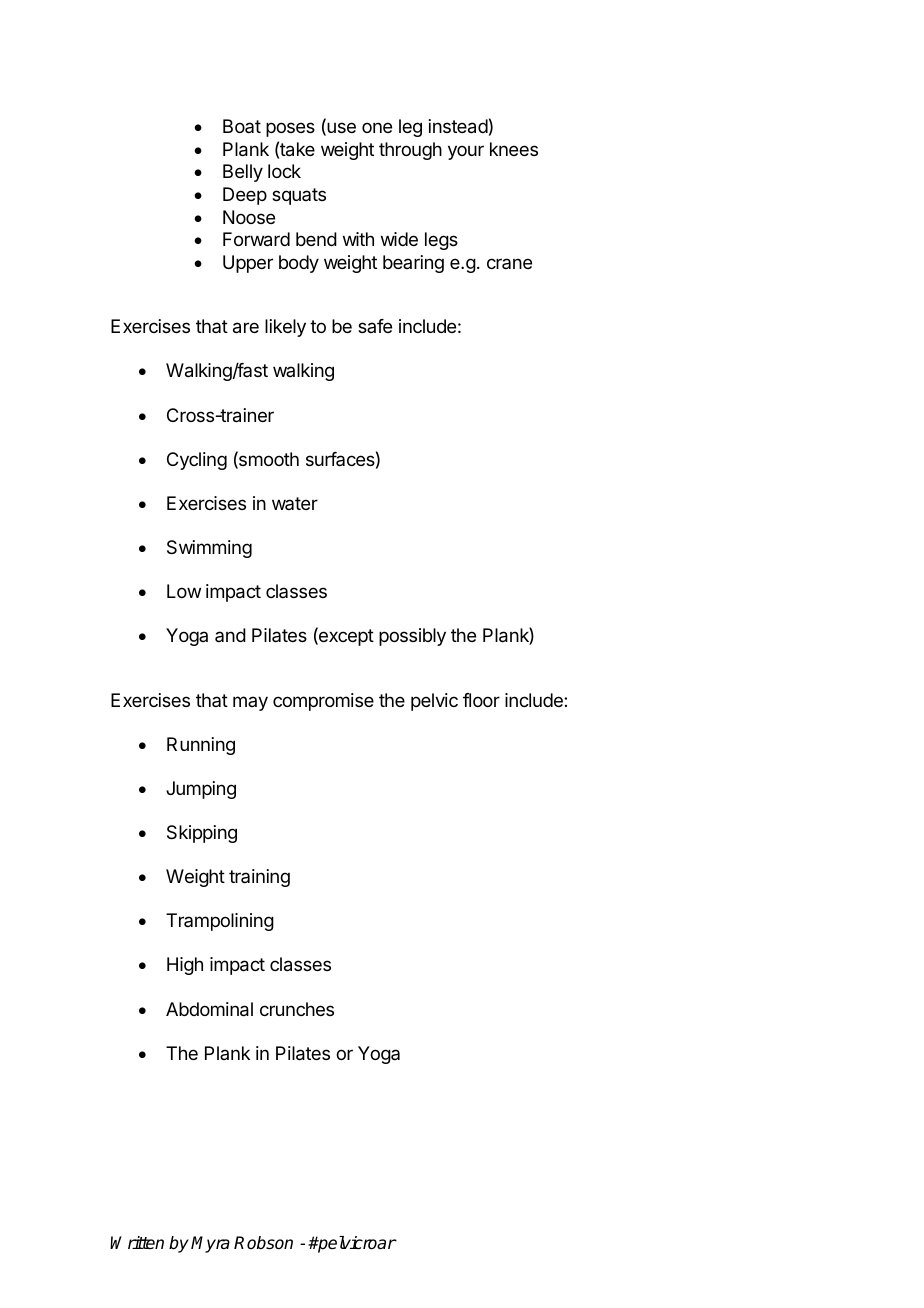  Describe the element at coordinates (481, 700) in the document. I see `floor` at that location.
